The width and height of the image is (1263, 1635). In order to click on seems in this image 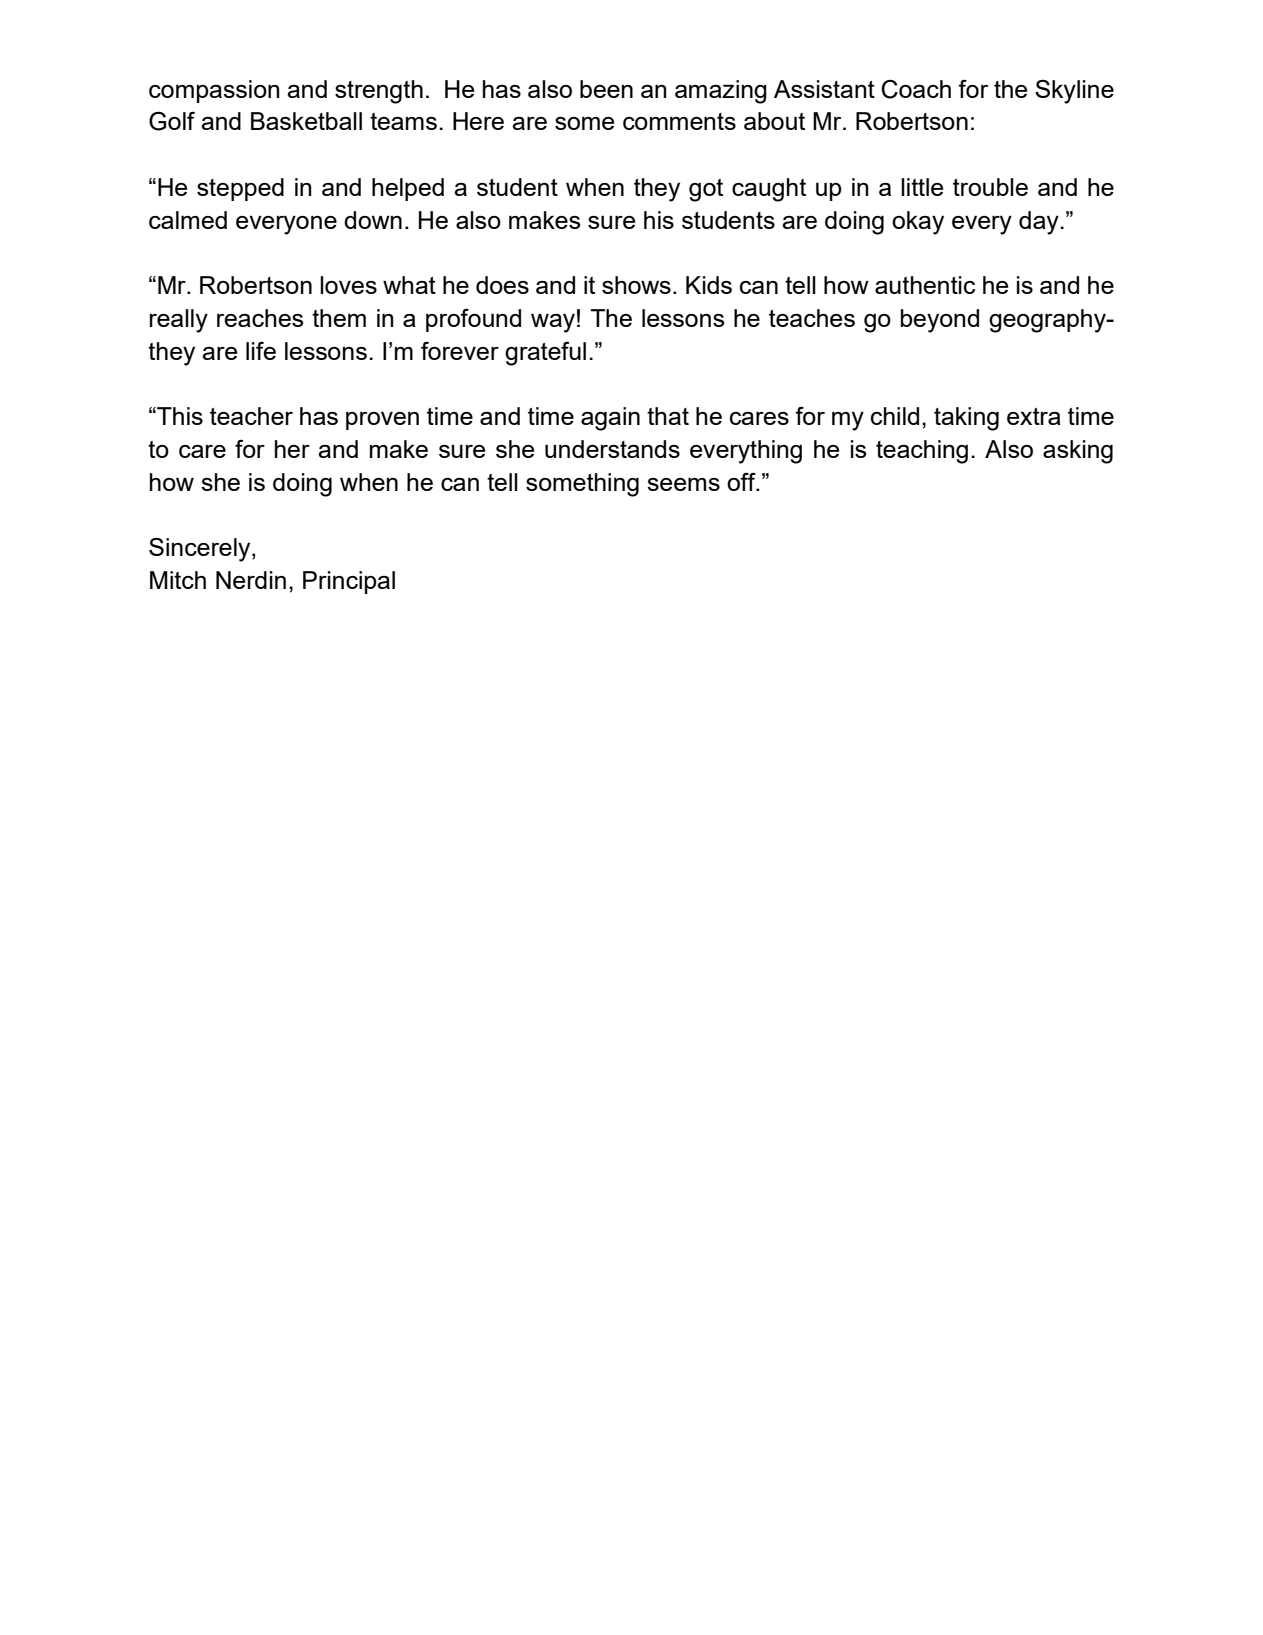, I will do `click(683, 484)`.
